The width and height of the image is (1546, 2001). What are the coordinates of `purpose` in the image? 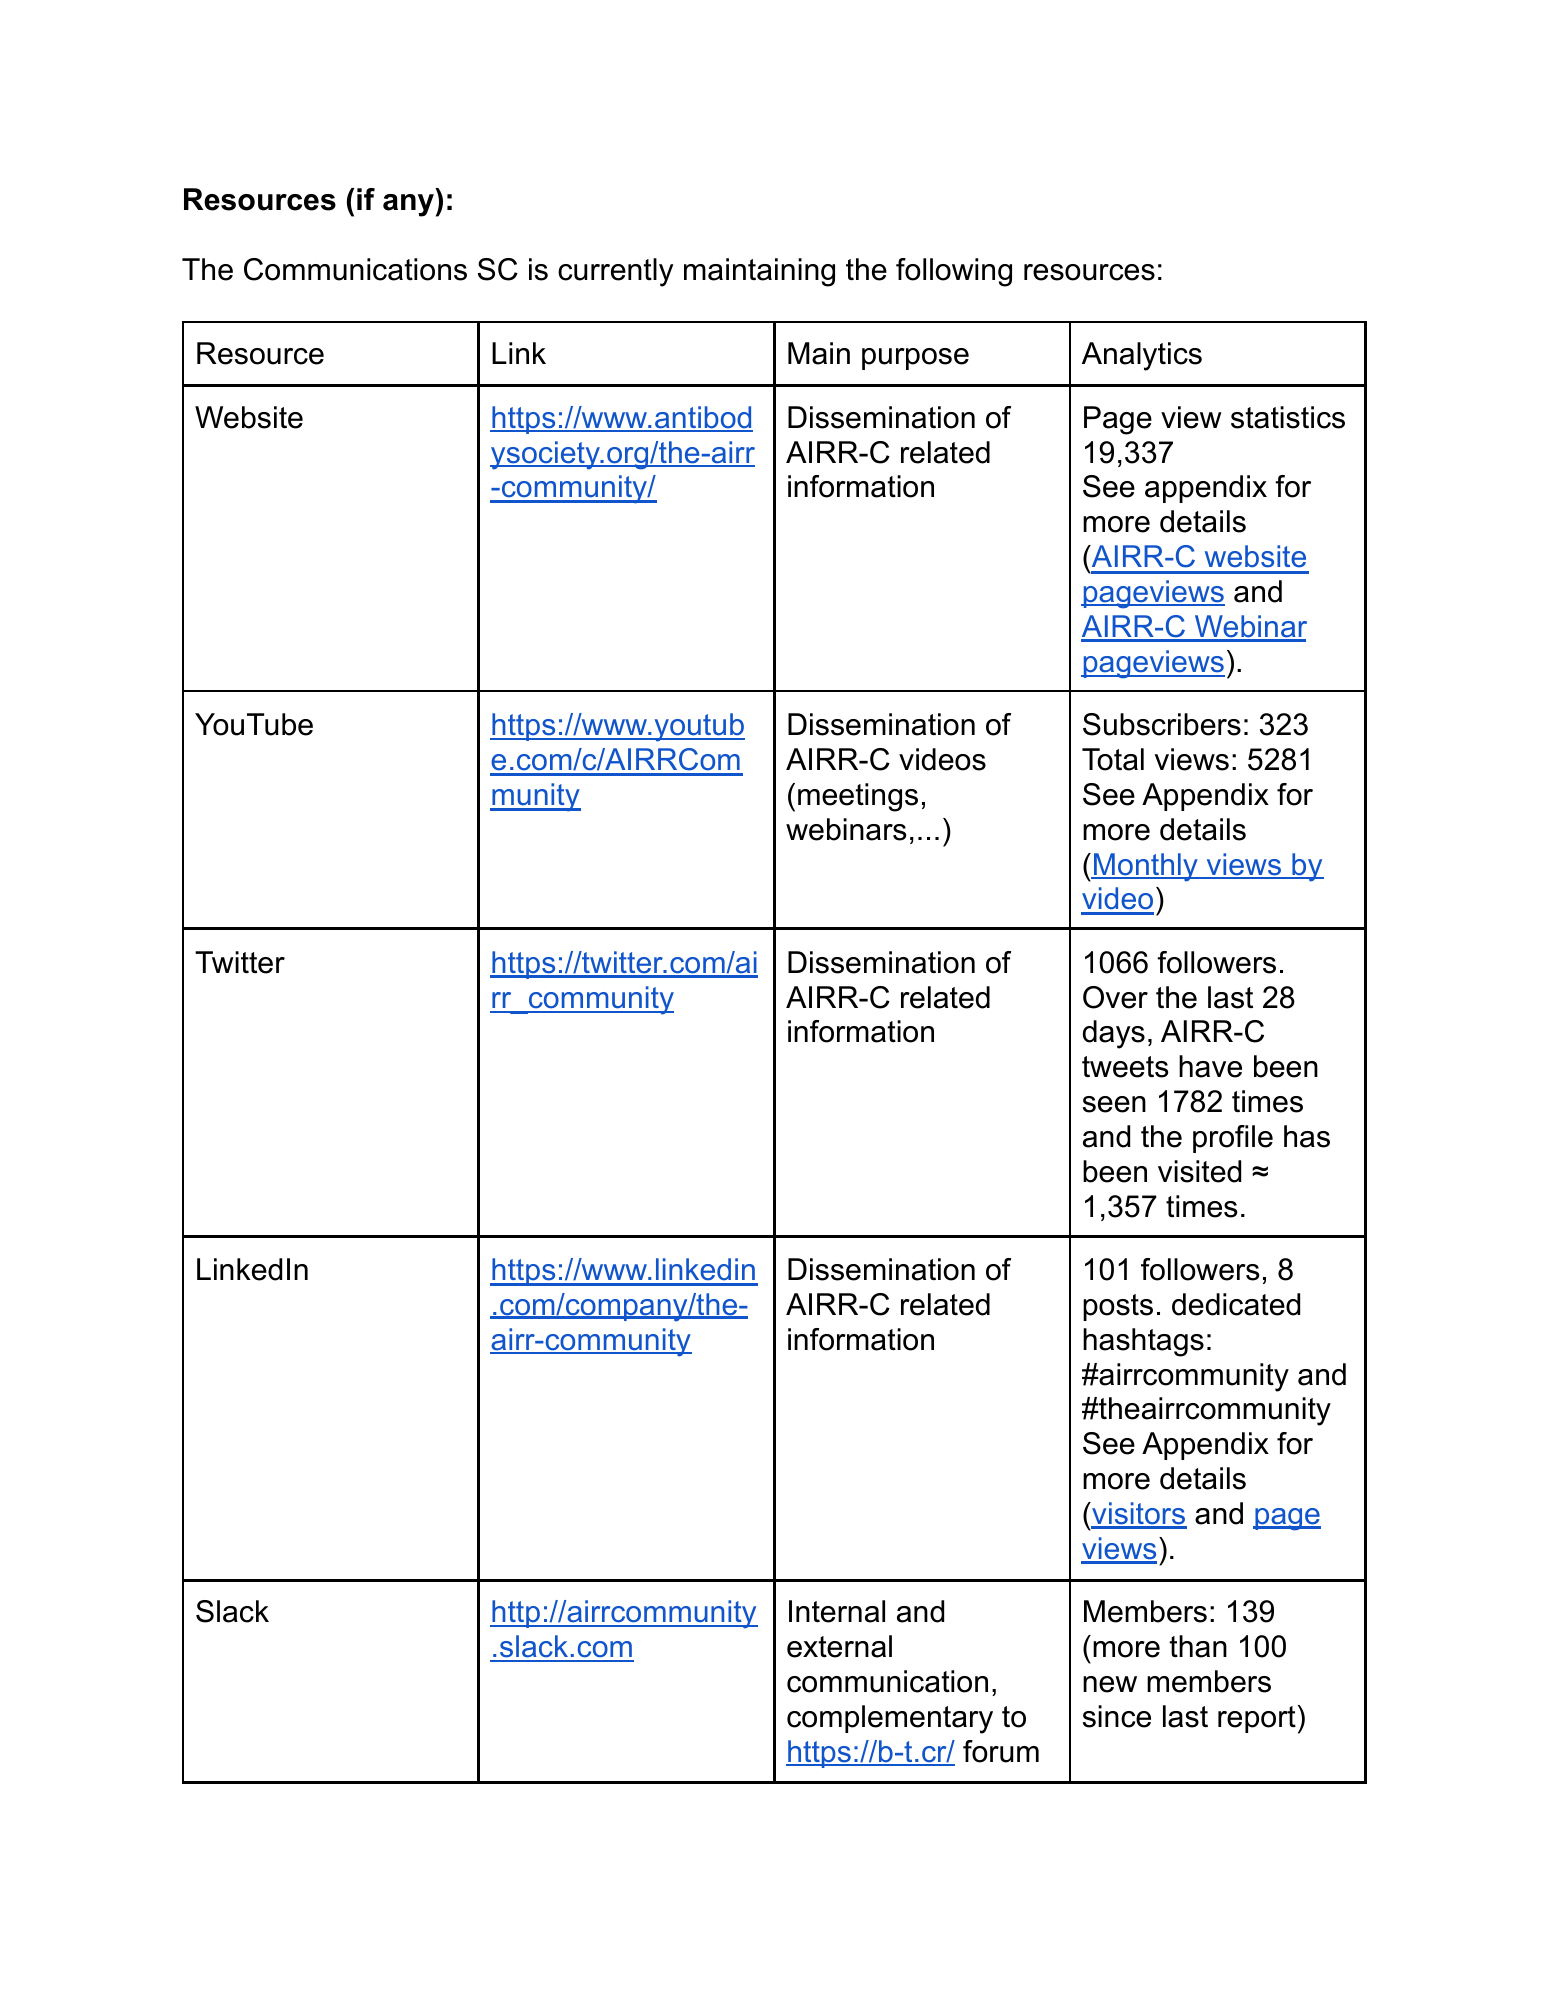 It's located at (915, 359).
